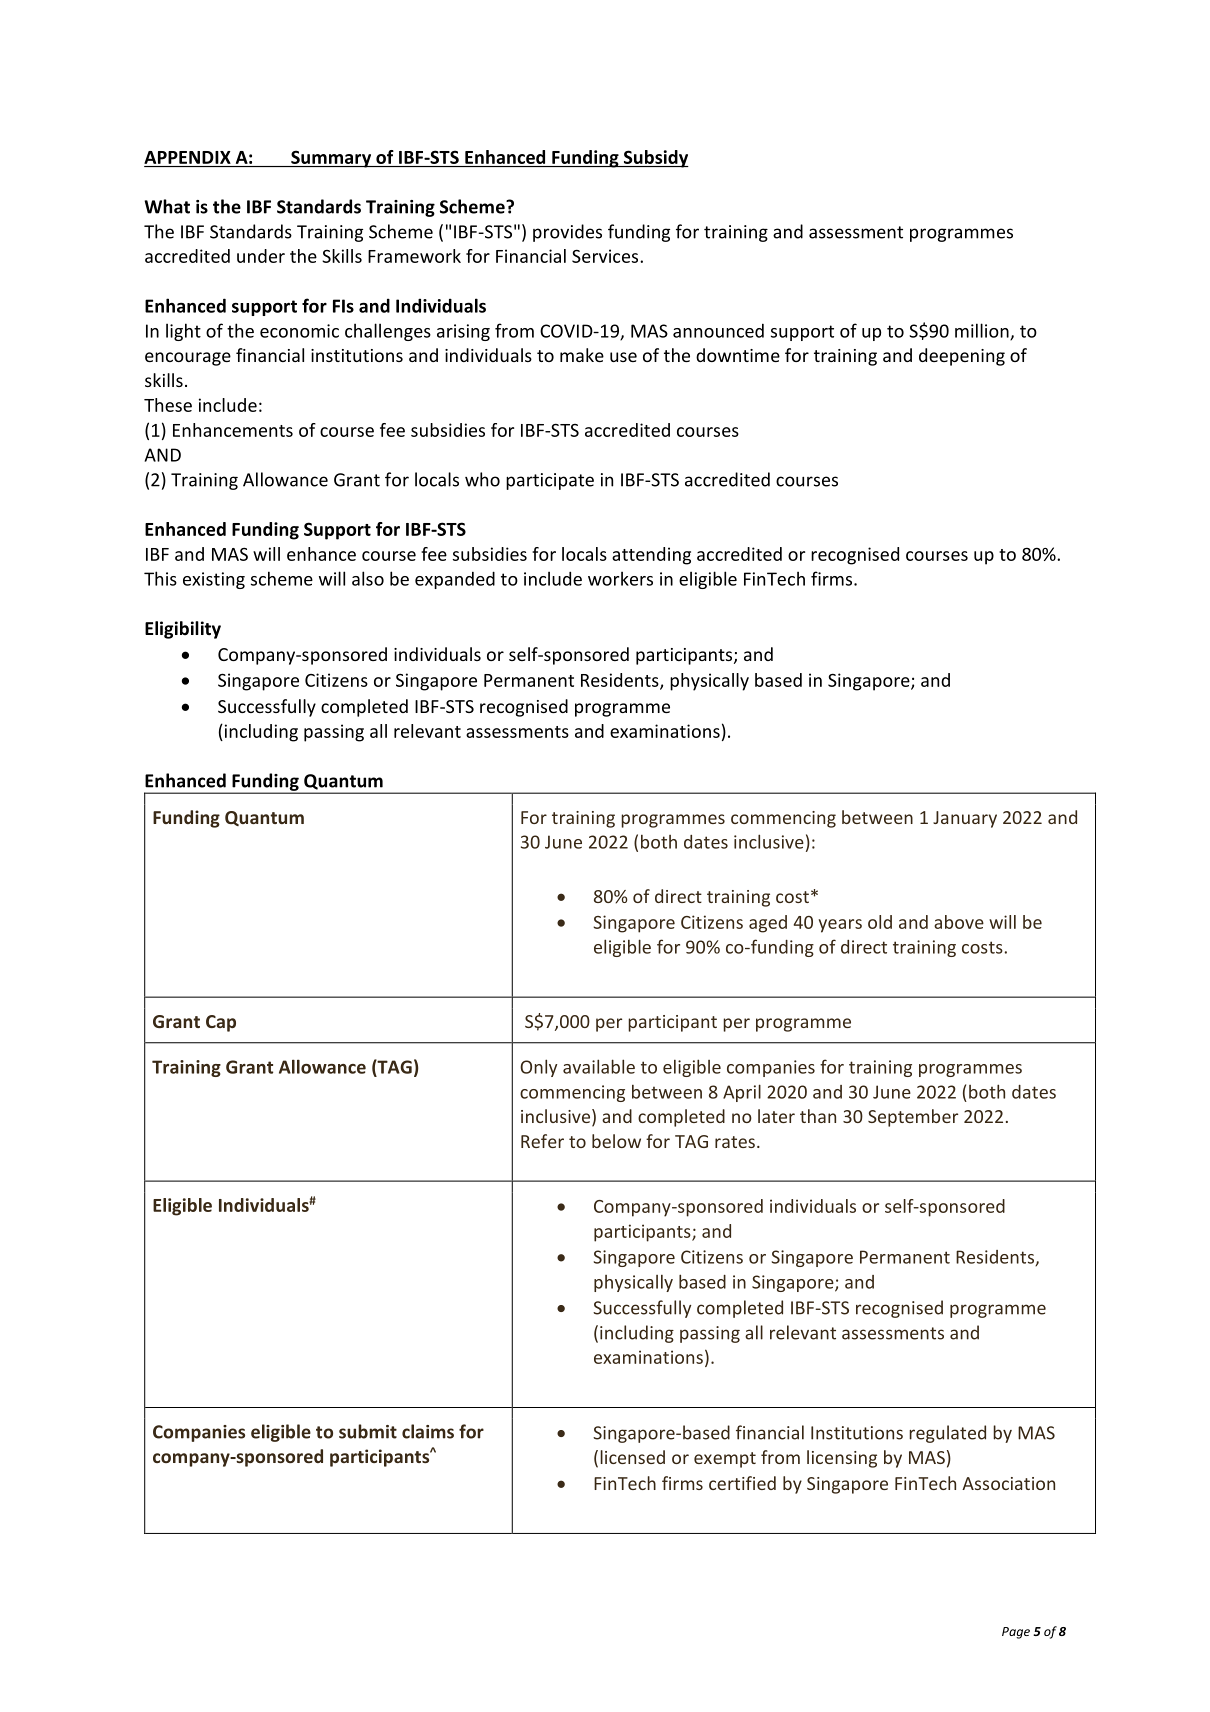 This page has height=1712, width=1210. Describe the element at coordinates (983, 331) in the page. I see `million` at that location.
